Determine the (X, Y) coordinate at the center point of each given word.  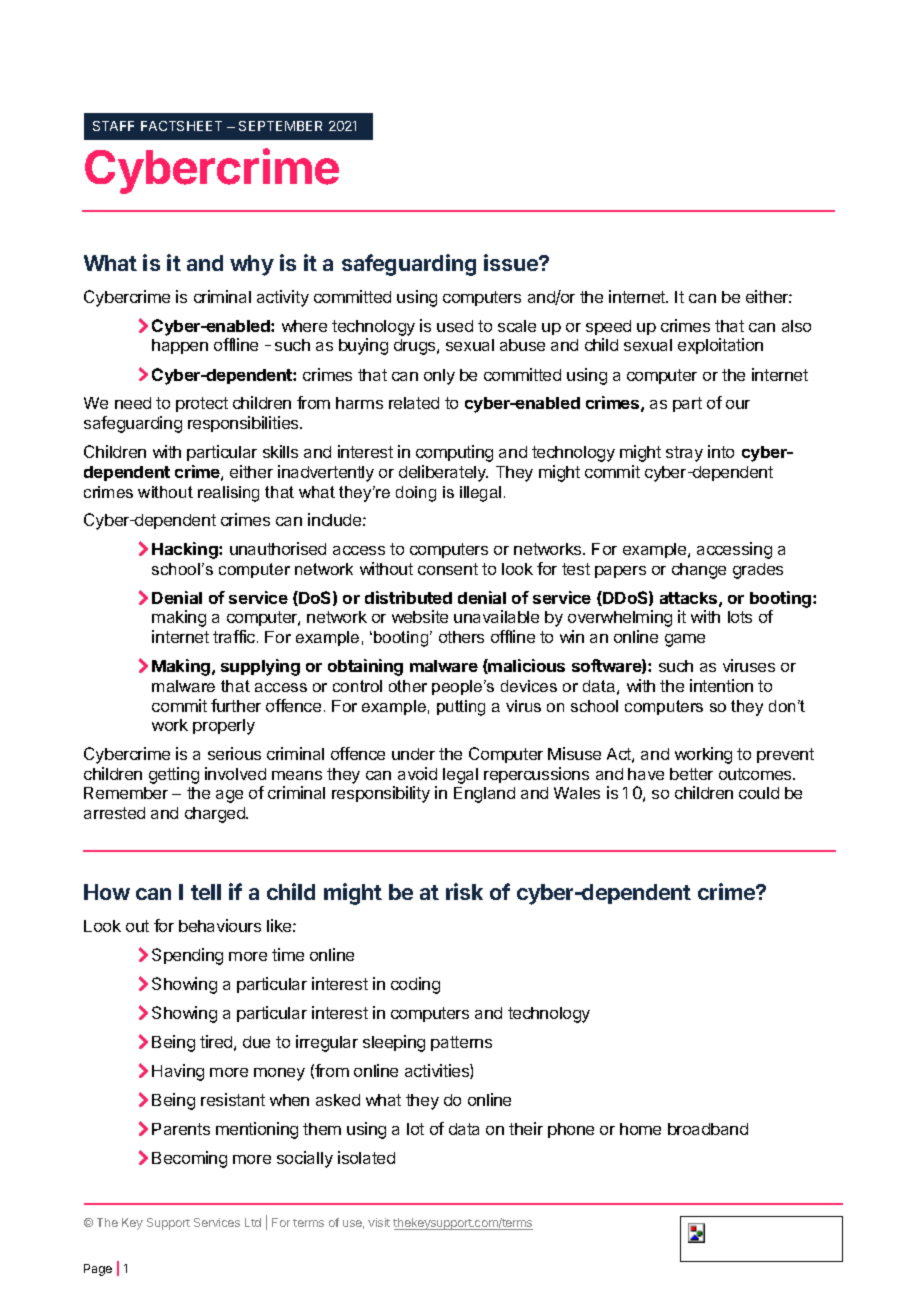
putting (461, 708)
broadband (708, 1129)
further (236, 705)
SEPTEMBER (280, 126)
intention (721, 685)
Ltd (253, 1222)
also (796, 326)
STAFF (113, 126)
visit (379, 1222)
